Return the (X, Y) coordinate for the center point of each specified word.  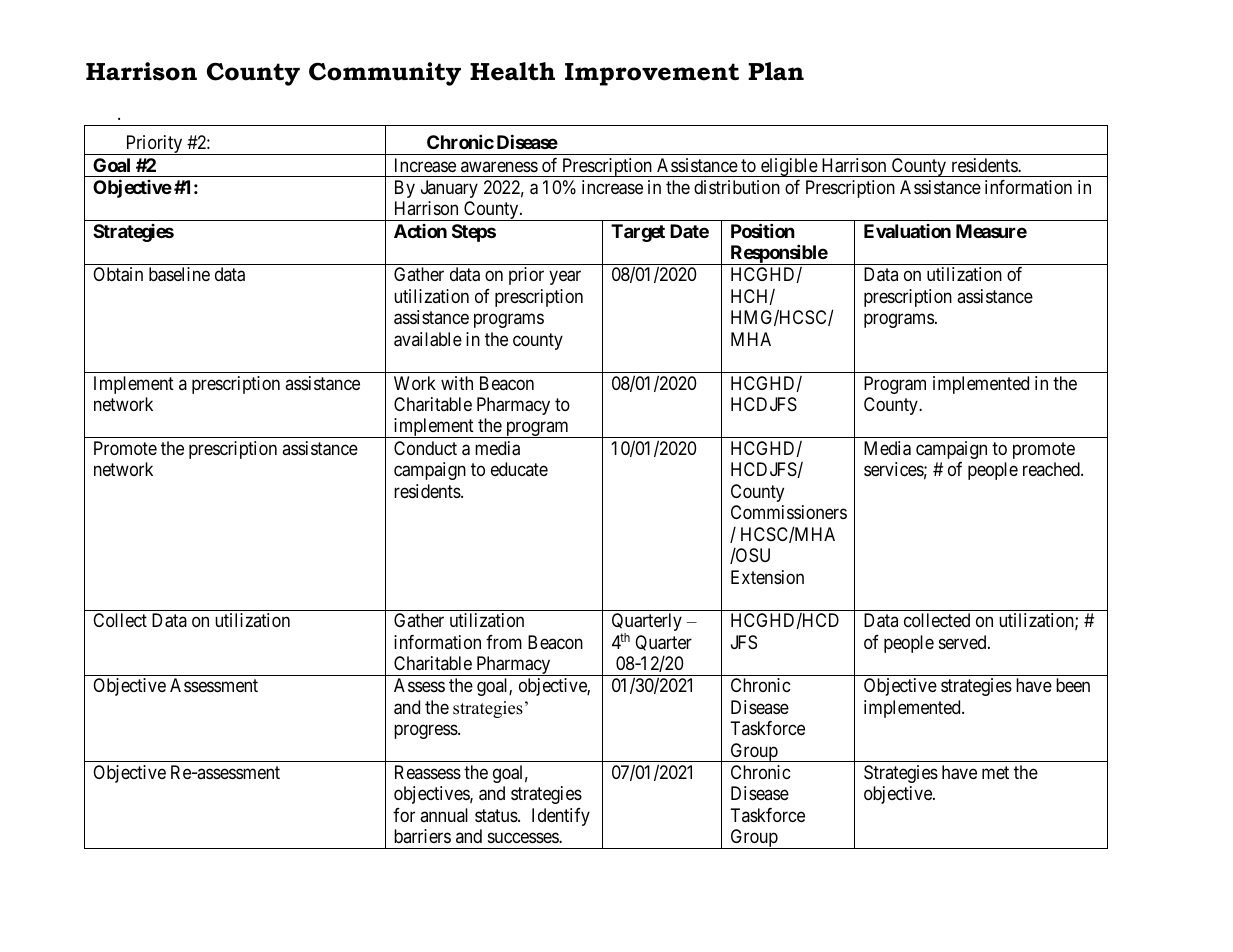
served (964, 642)
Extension (767, 577)
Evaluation (907, 231)
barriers (422, 836)
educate (519, 469)
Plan (776, 71)
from (504, 642)
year (565, 278)
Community (385, 74)
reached (1052, 469)
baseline (179, 274)
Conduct (425, 448)
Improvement (652, 74)
